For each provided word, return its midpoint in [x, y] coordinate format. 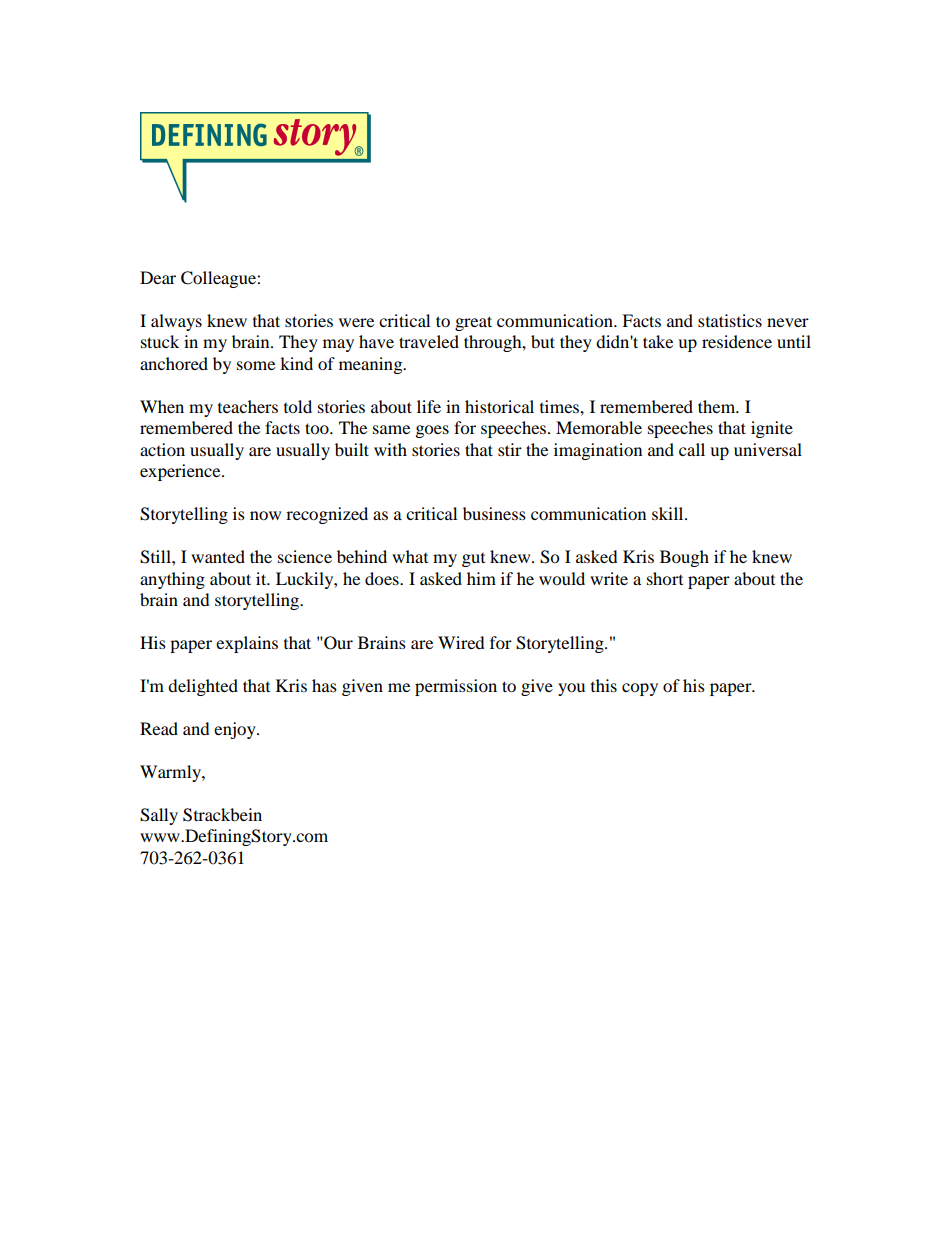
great [473, 323]
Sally [159, 816]
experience [181, 472]
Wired [461, 642]
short [665, 578]
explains [247, 644]
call [692, 449]
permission [456, 687]
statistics [730, 320]
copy [640, 689]
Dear [158, 277]
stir [510, 449]
